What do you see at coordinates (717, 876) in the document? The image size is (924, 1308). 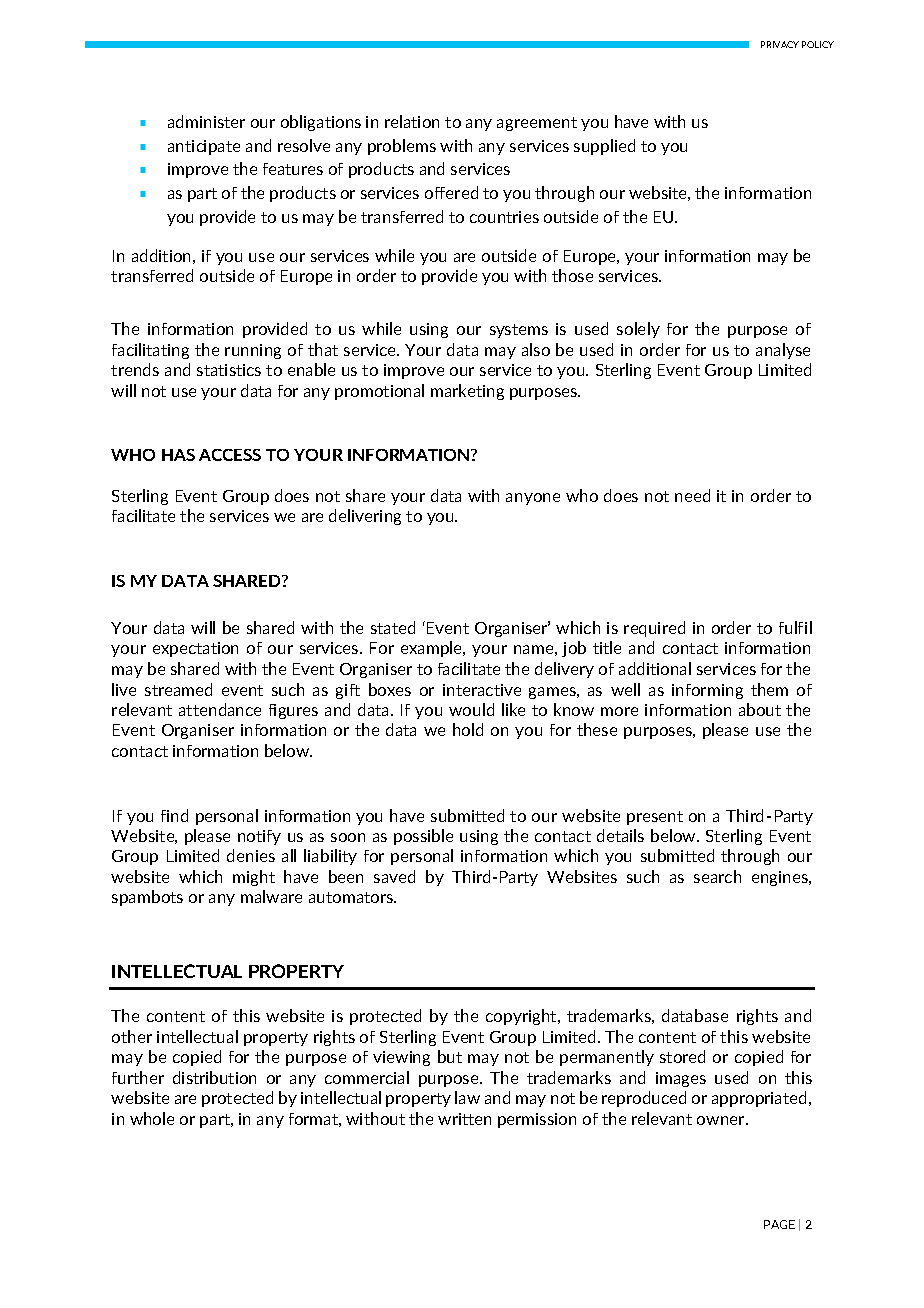 I see `search` at bounding box center [717, 876].
